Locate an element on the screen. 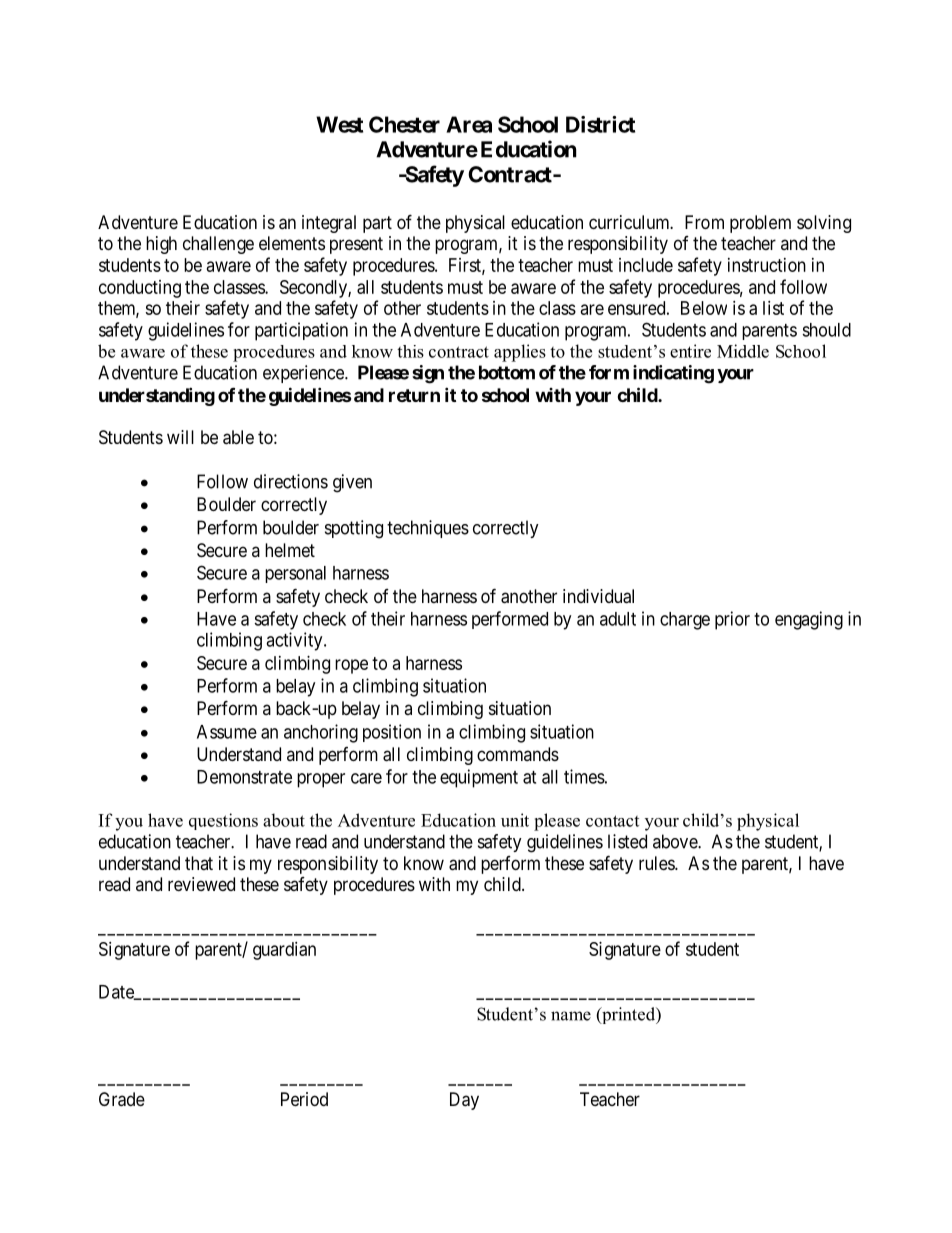 The height and width of the screenshot is (1233, 952). activity is located at coordinates (295, 641).
